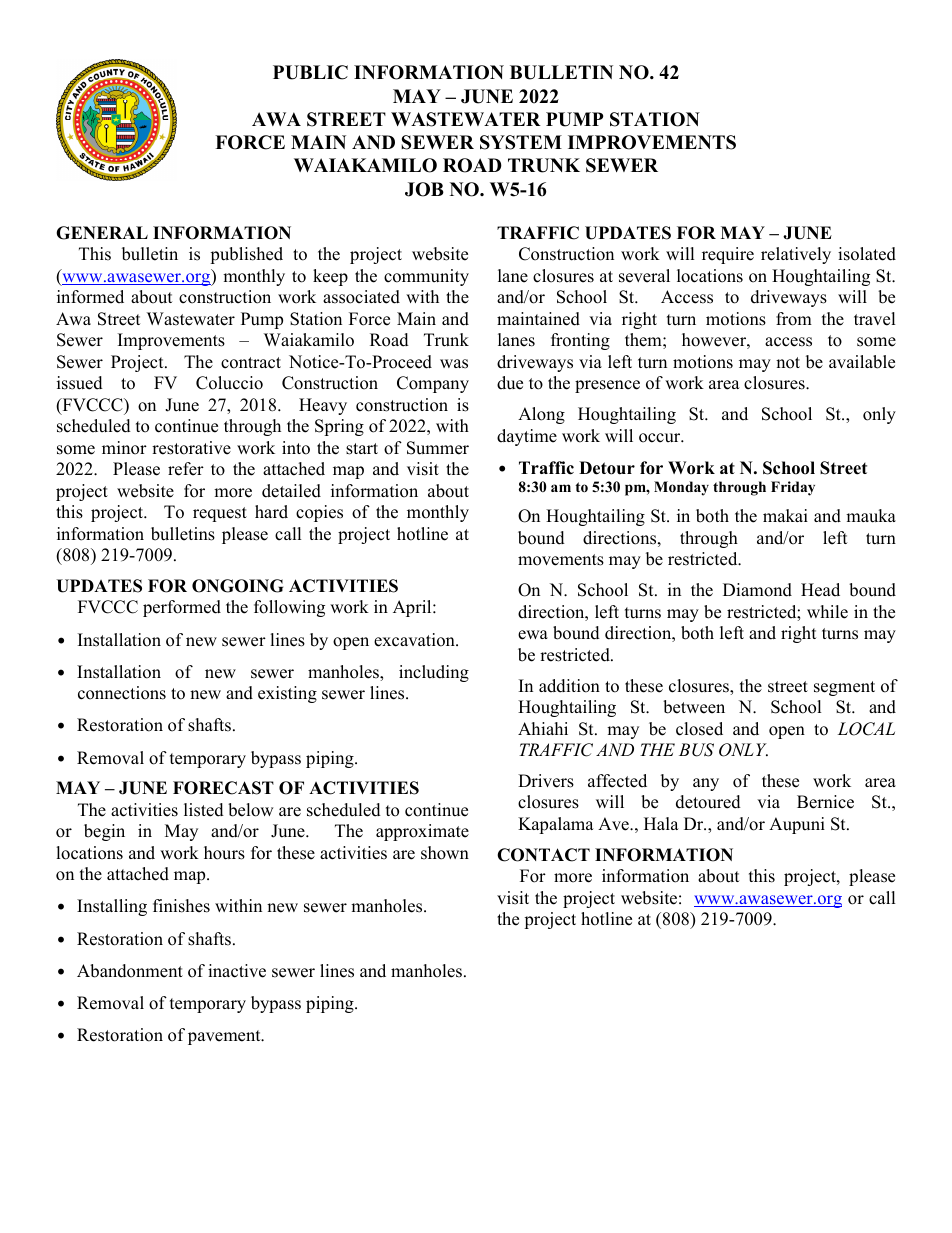 The height and width of the screenshot is (1233, 952). I want to click on contract, so click(251, 363).
